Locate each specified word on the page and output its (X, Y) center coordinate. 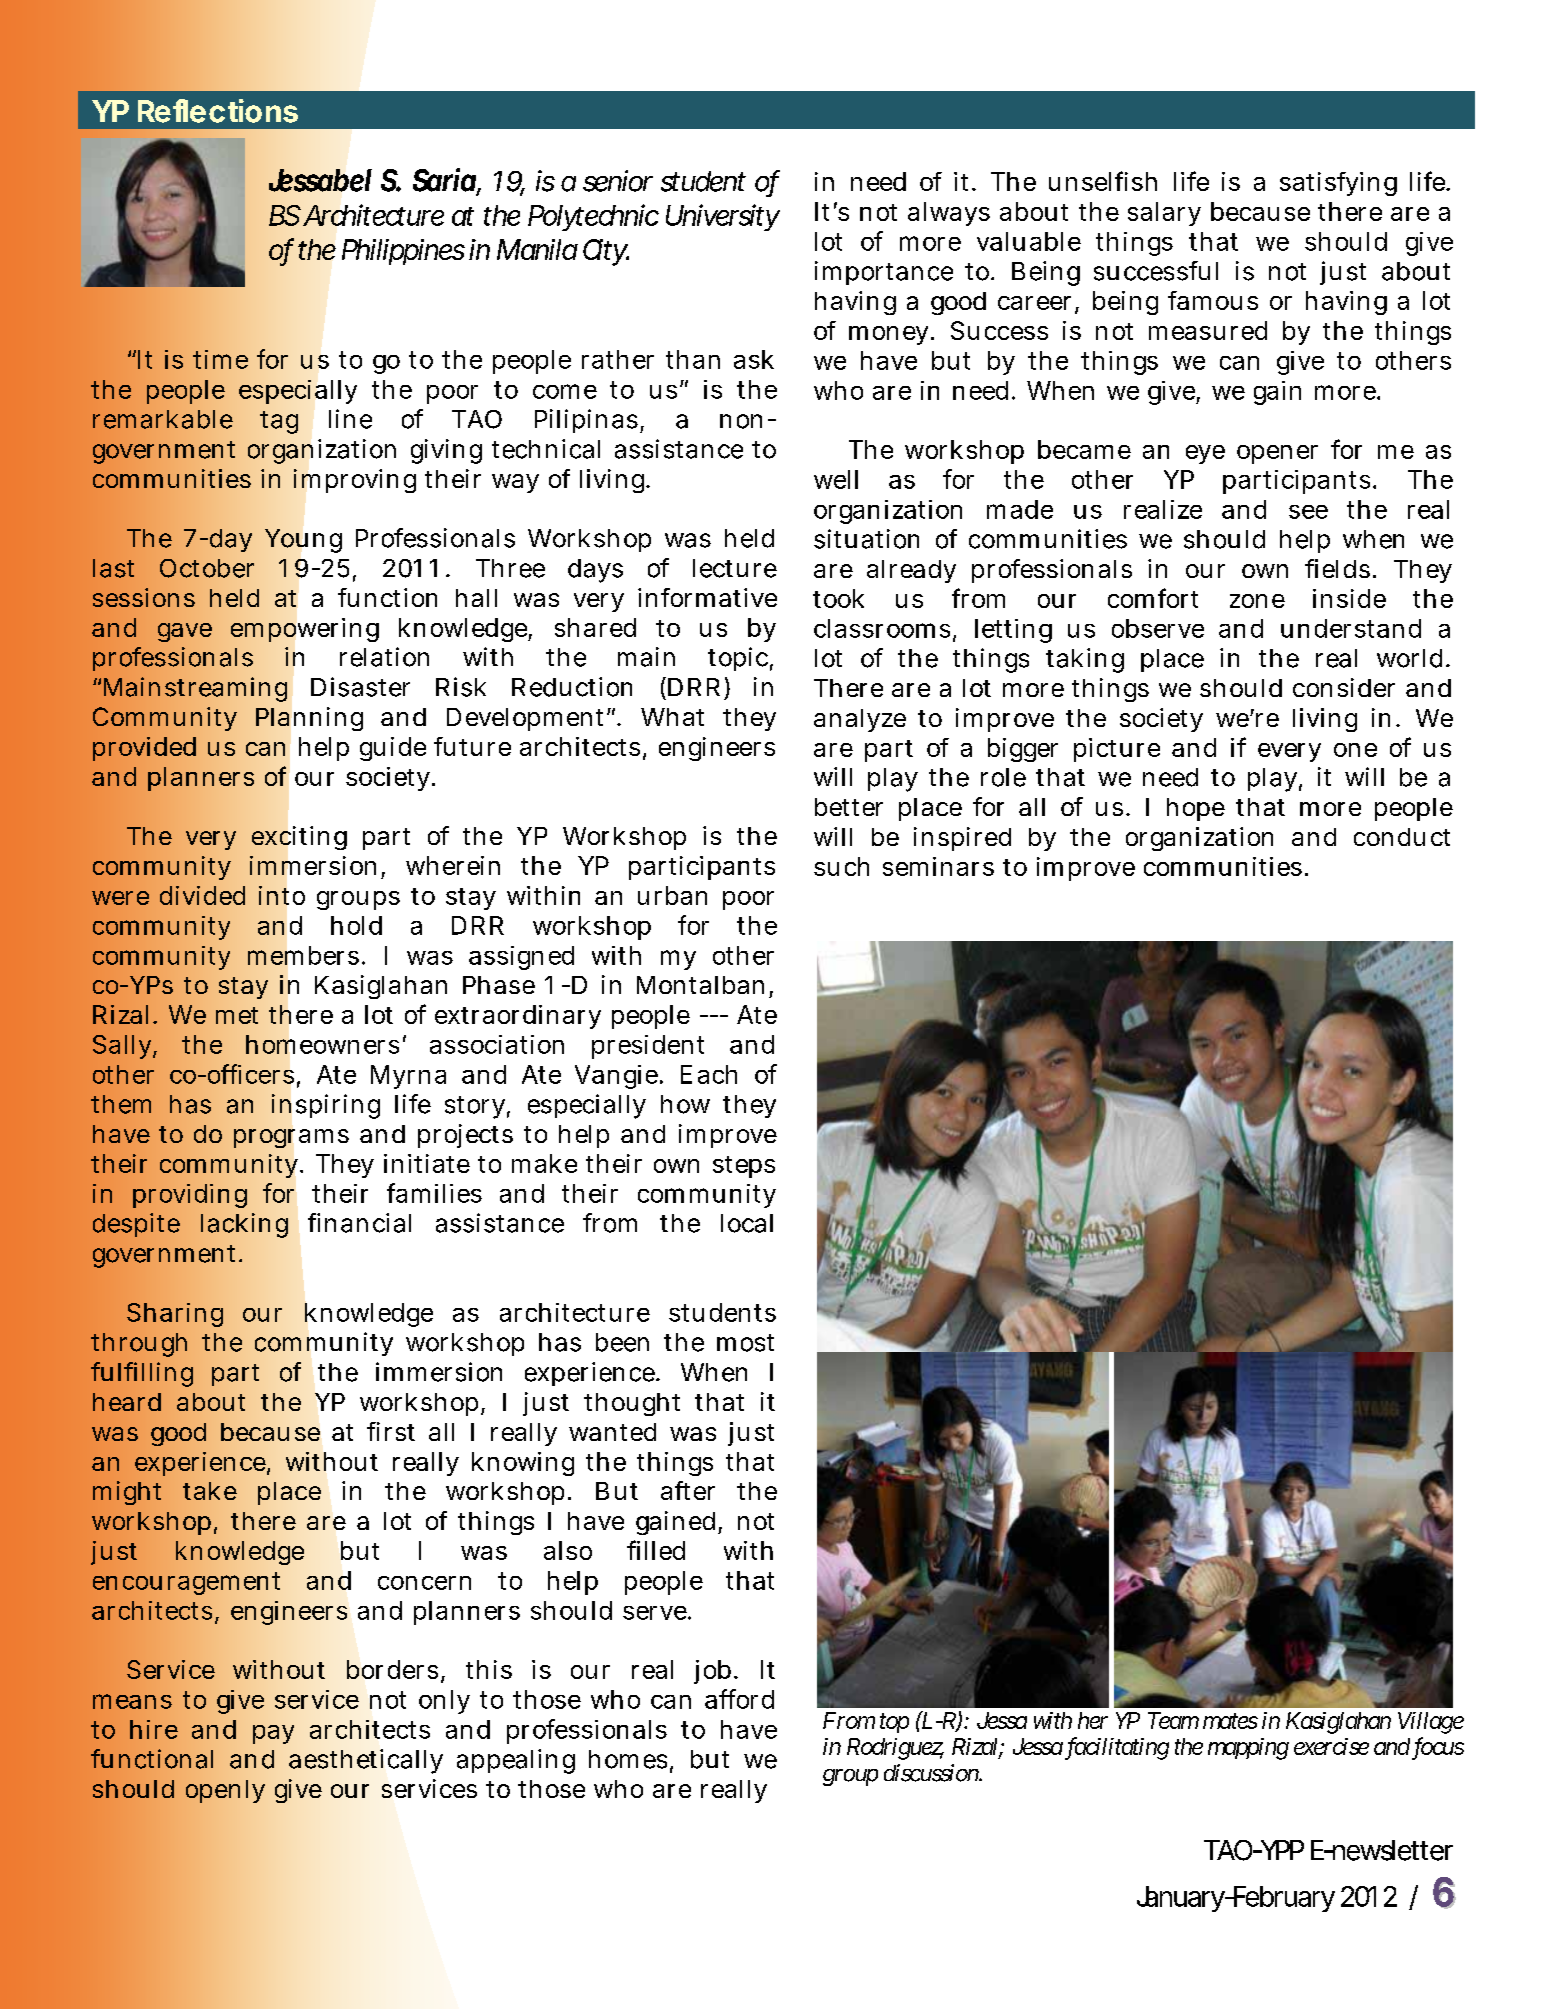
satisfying (1338, 184)
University (723, 217)
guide (393, 749)
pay (273, 1734)
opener (1277, 454)
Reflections (218, 111)
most (745, 1343)
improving (355, 481)
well (836, 479)
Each (709, 1074)
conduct (1402, 837)
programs (291, 1138)
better (849, 807)
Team (1173, 1720)
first (391, 1431)
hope (1196, 809)
